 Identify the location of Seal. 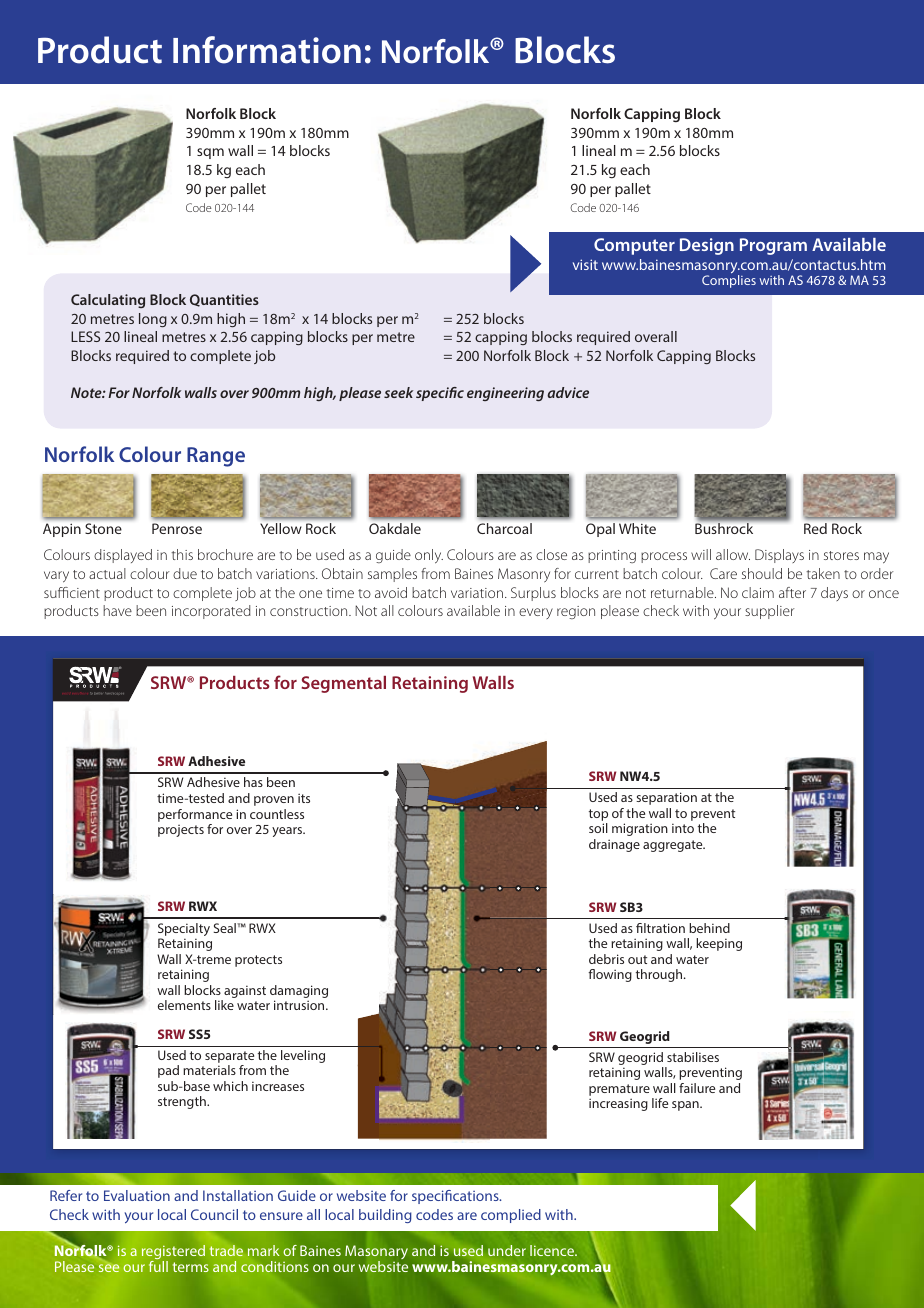
(226, 928).
